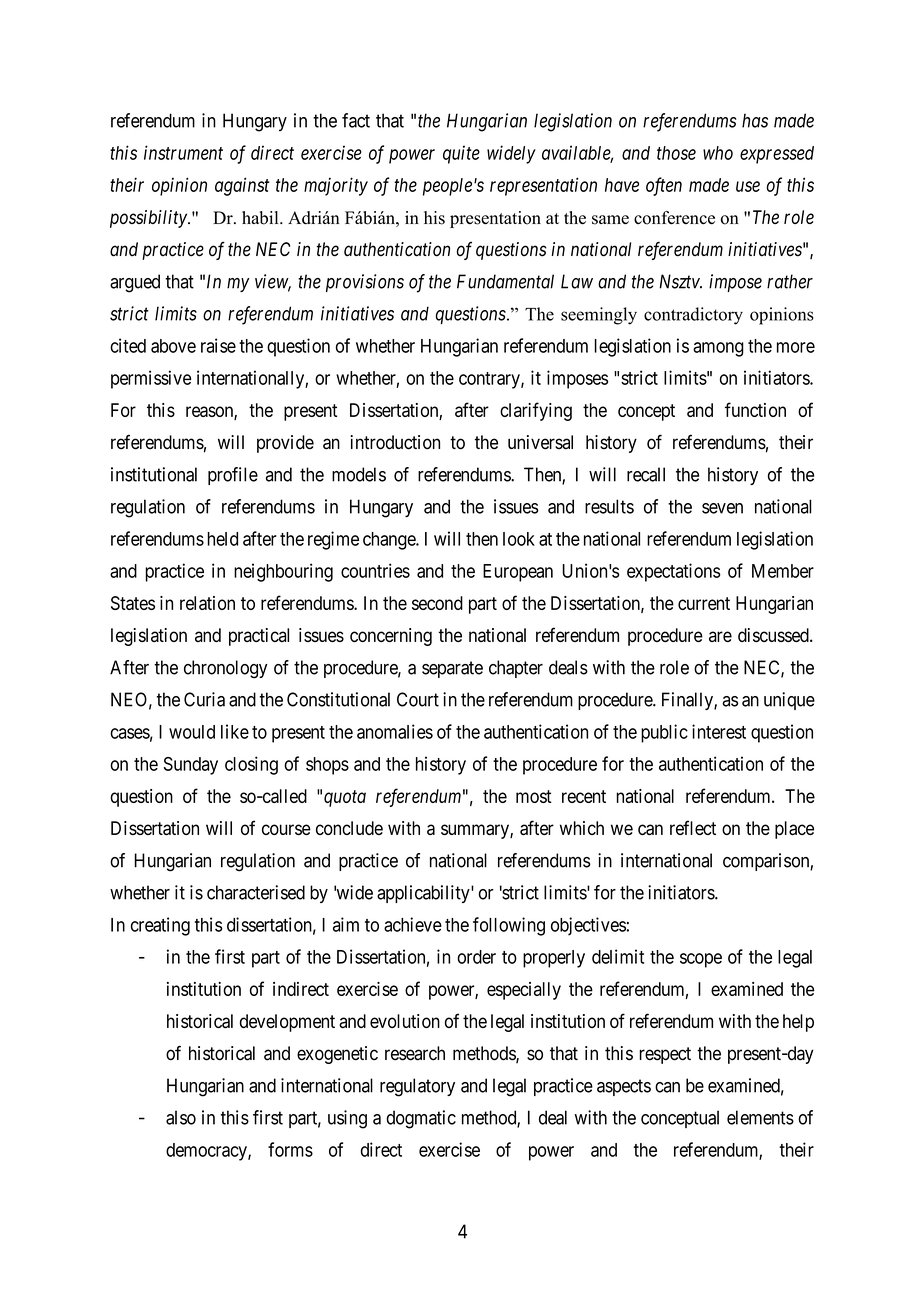 This screenshot has width=924, height=1308. I want to click on who, so click(718, 153).
